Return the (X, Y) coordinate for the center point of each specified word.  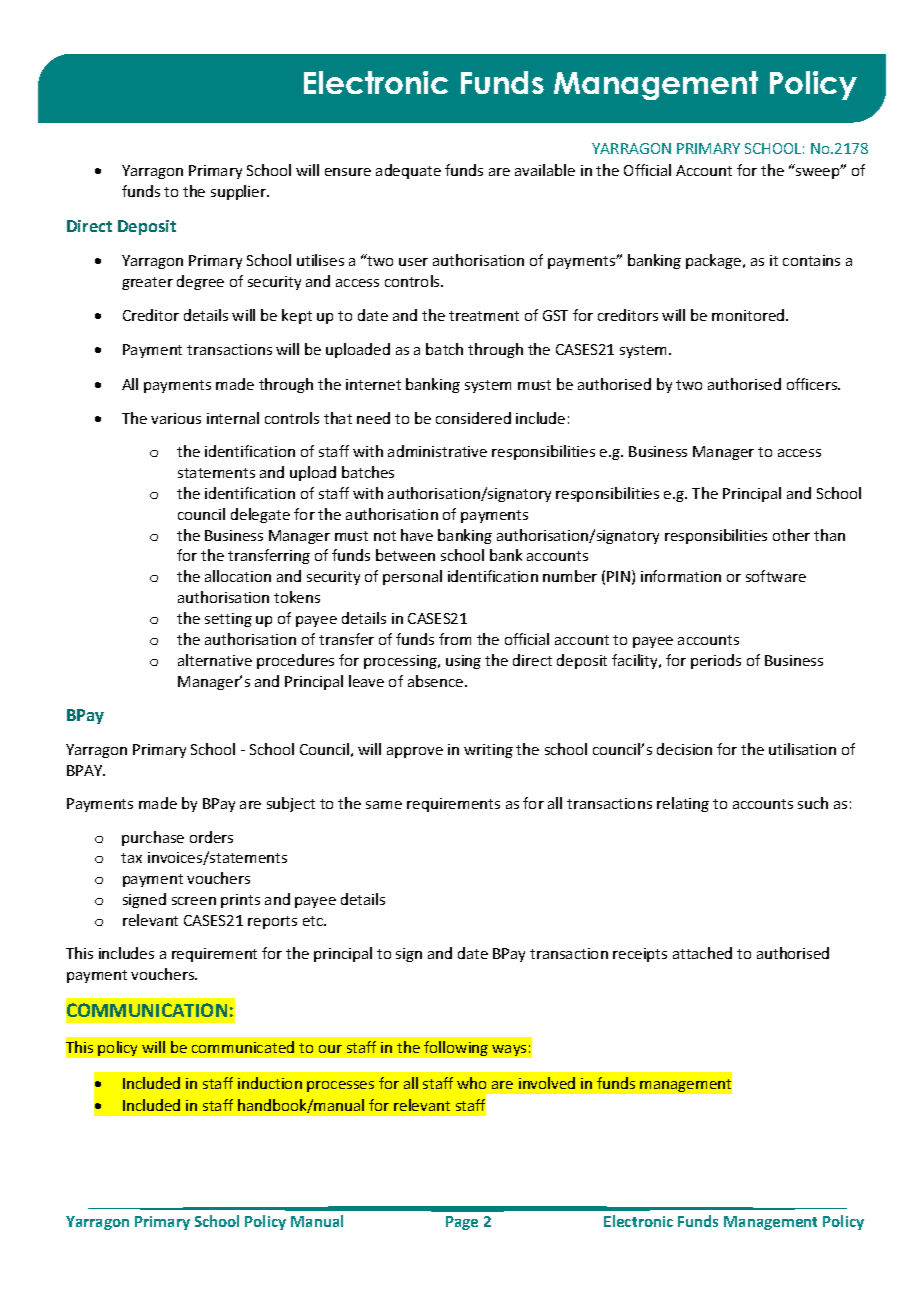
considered (473, 418)
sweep (819, 172)
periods (716, 661)
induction (270, 1083)
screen (194, 901)
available (545, 170)
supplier (240, 192)
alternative (215, 660)
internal (233, 418)
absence (437, 681)
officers (813, 384)
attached (702, 953)
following (456, 1048)
